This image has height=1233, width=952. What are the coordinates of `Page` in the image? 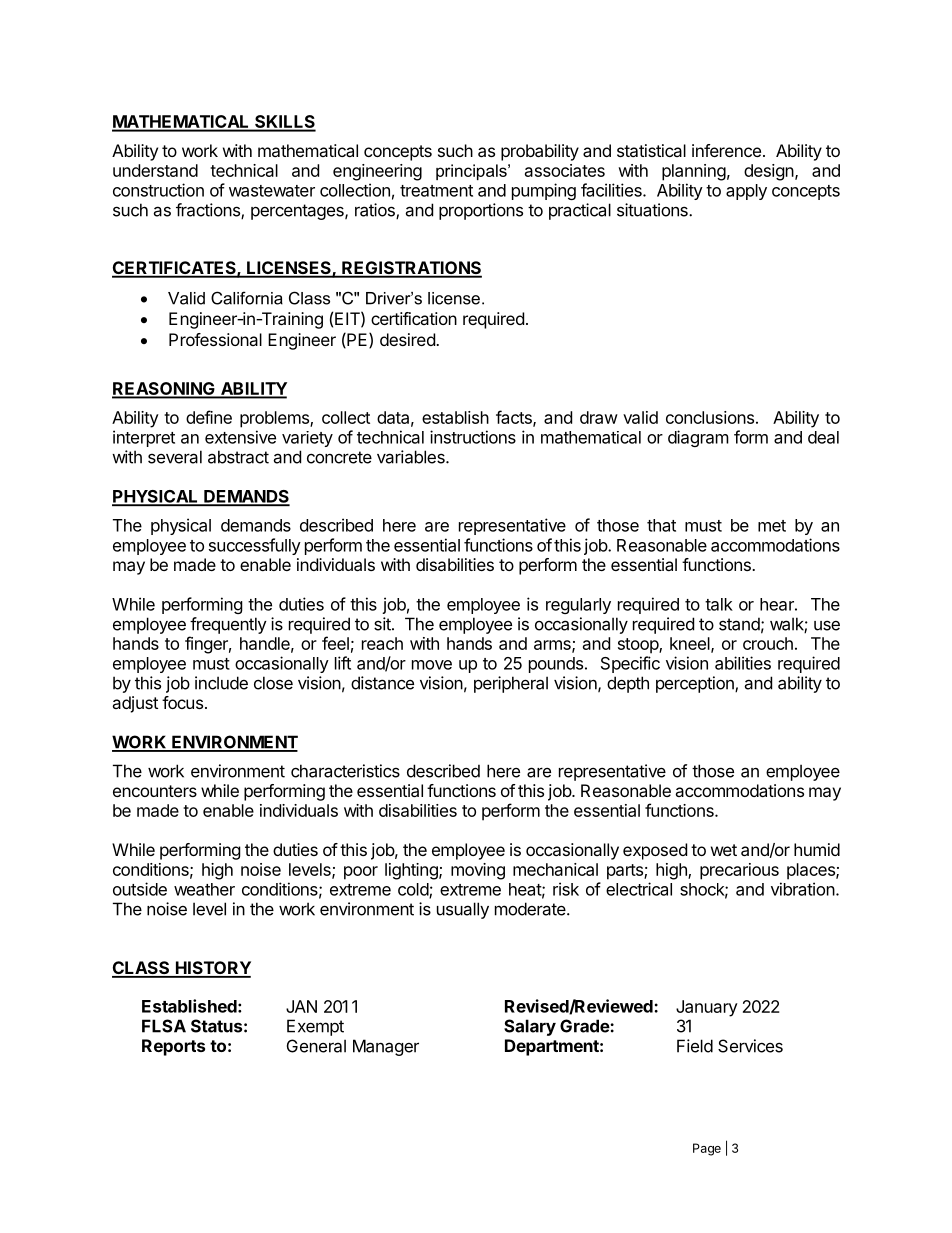 It's located at (707, 1149).
